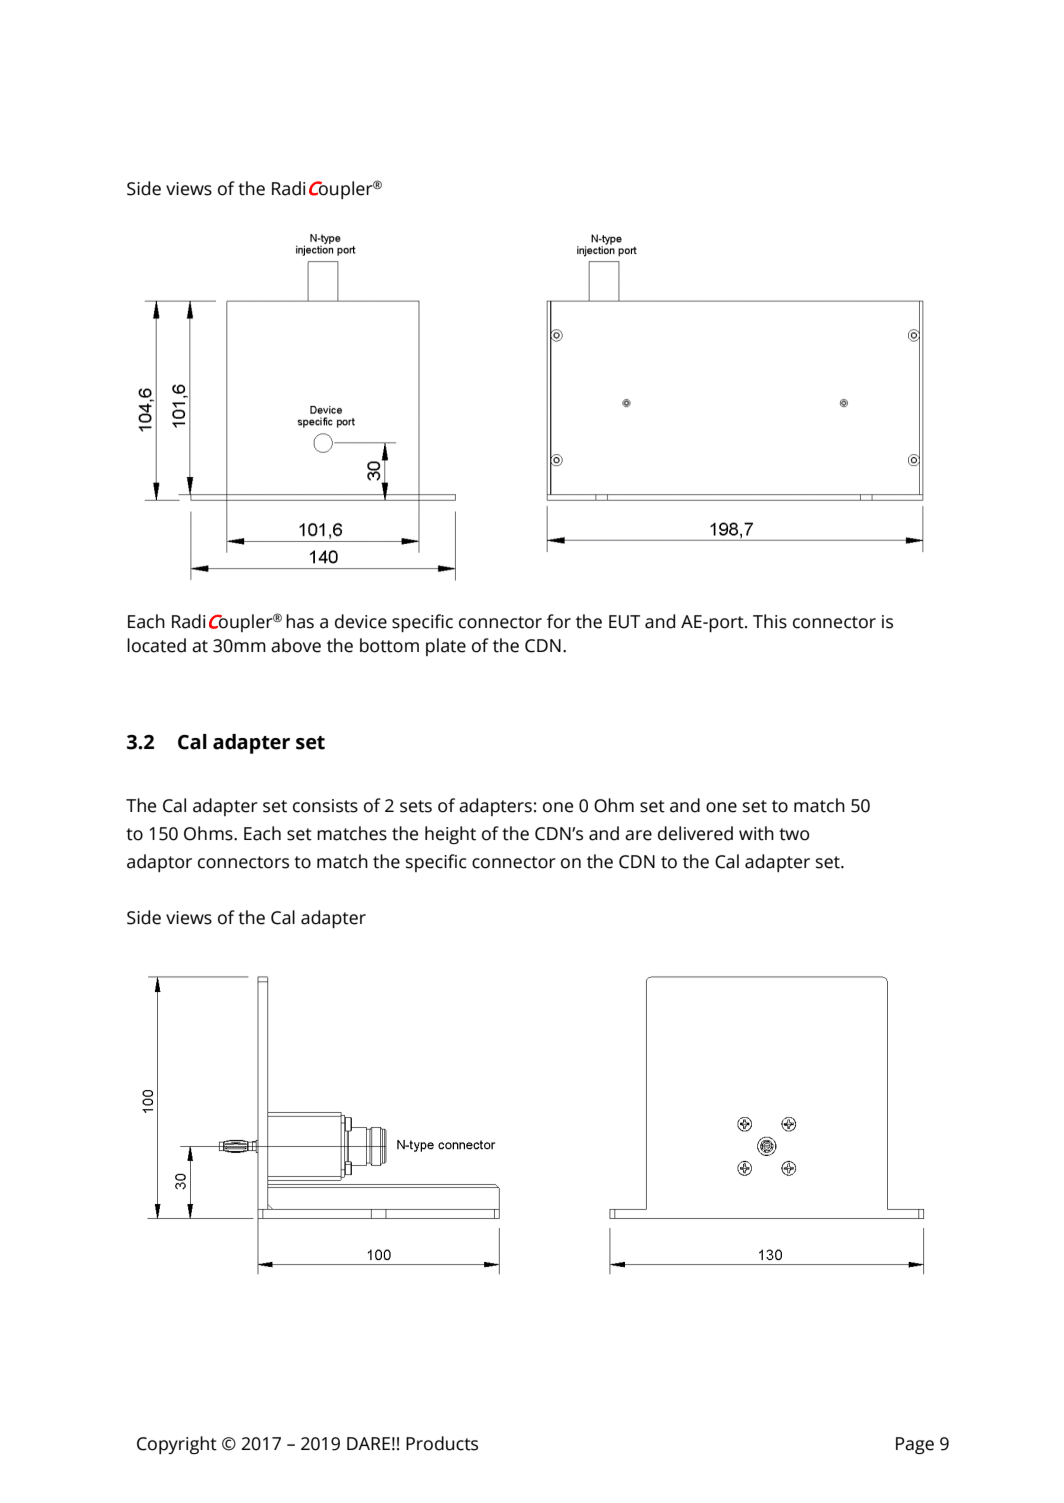  What do you see at coordinates (177, 1445) in the document?
I see `Copyright` at bounding box center [177, 1445].
